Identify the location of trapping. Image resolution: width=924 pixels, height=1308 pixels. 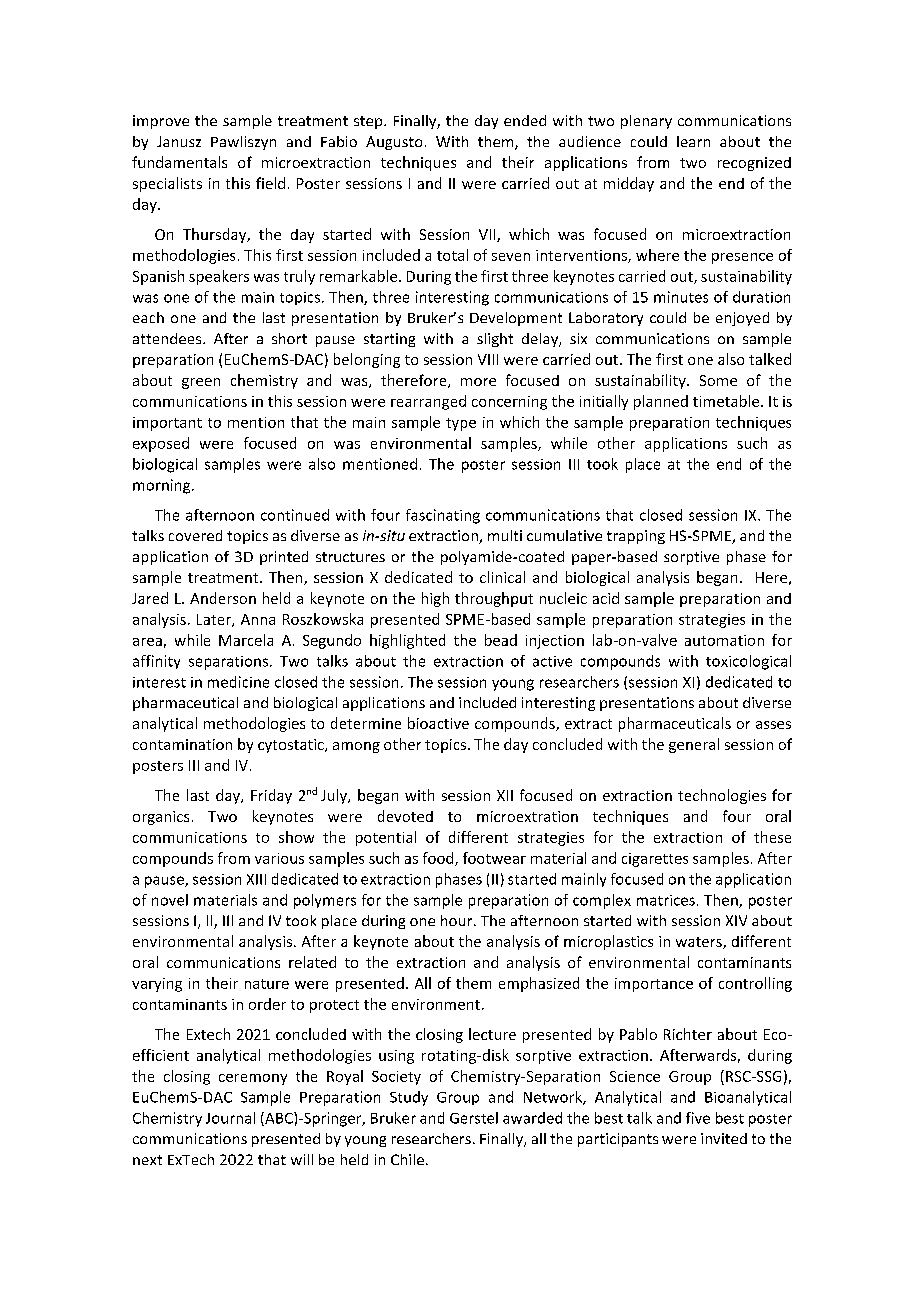
(636, 537).
